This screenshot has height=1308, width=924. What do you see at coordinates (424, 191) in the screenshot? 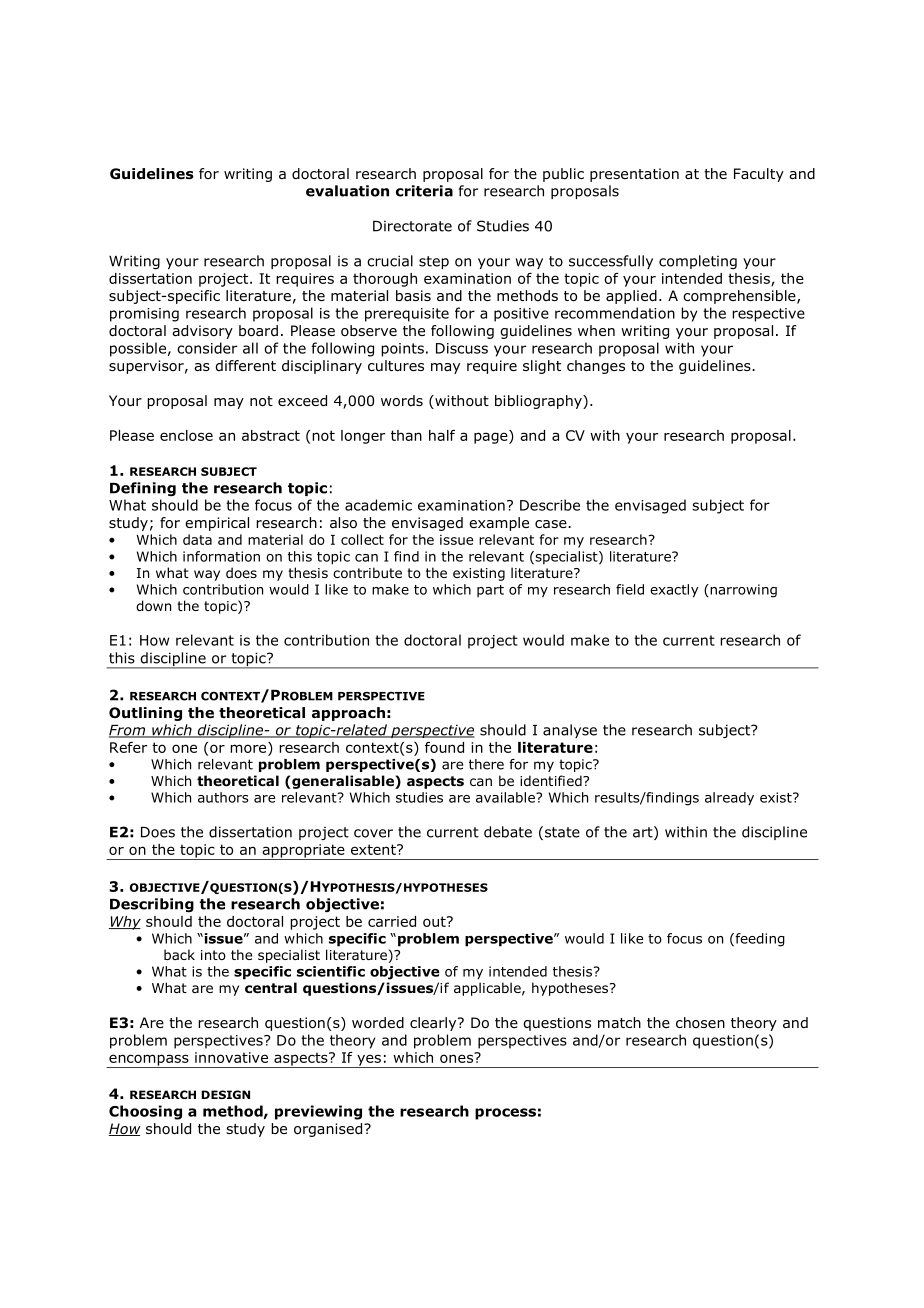
I see `criteria` at bounding box center [424, 191].
